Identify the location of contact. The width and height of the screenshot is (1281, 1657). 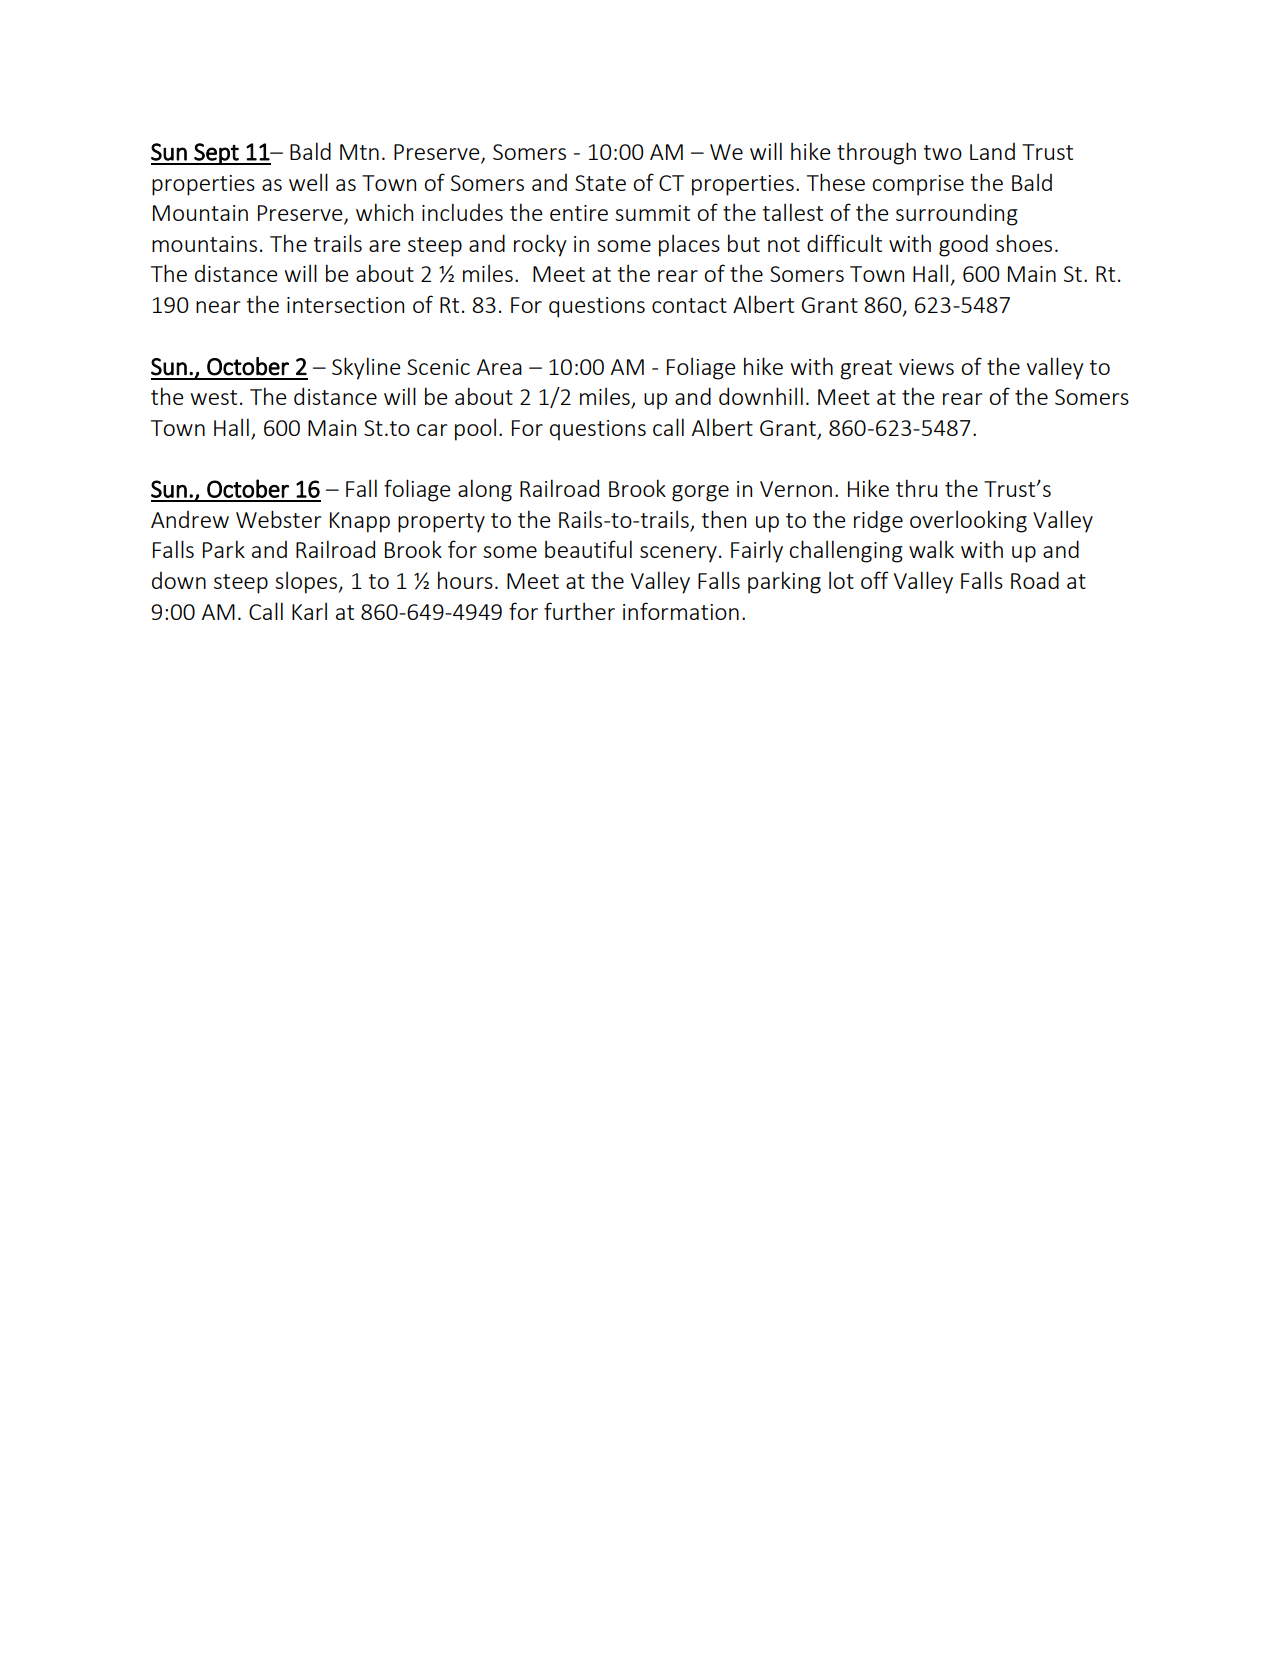
(689, 305).
